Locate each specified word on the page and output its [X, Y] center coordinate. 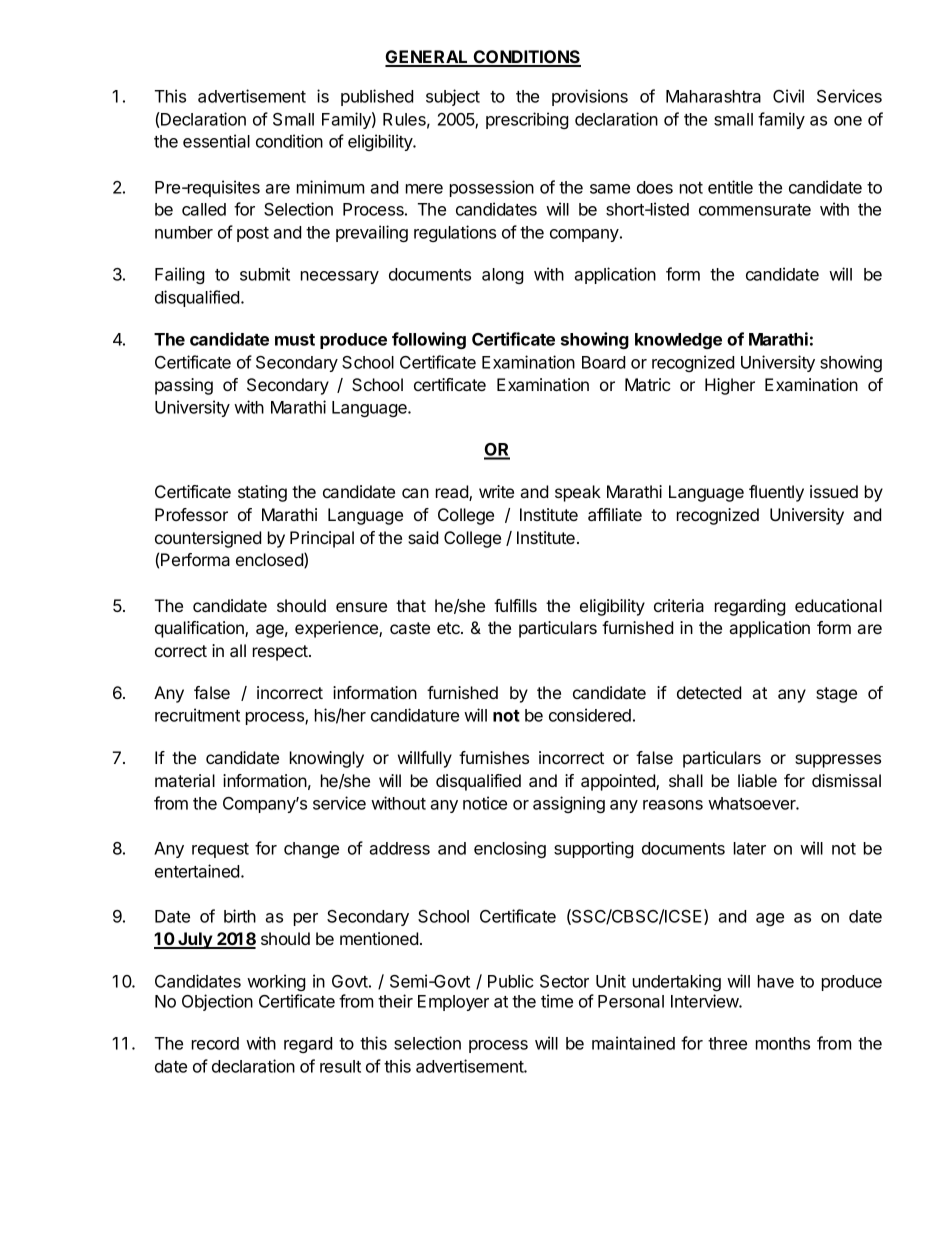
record [215, 1043]
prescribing [527, 120]
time [557, 1001]
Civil [788, 96]
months [783, 1043]
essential [216, 141]
